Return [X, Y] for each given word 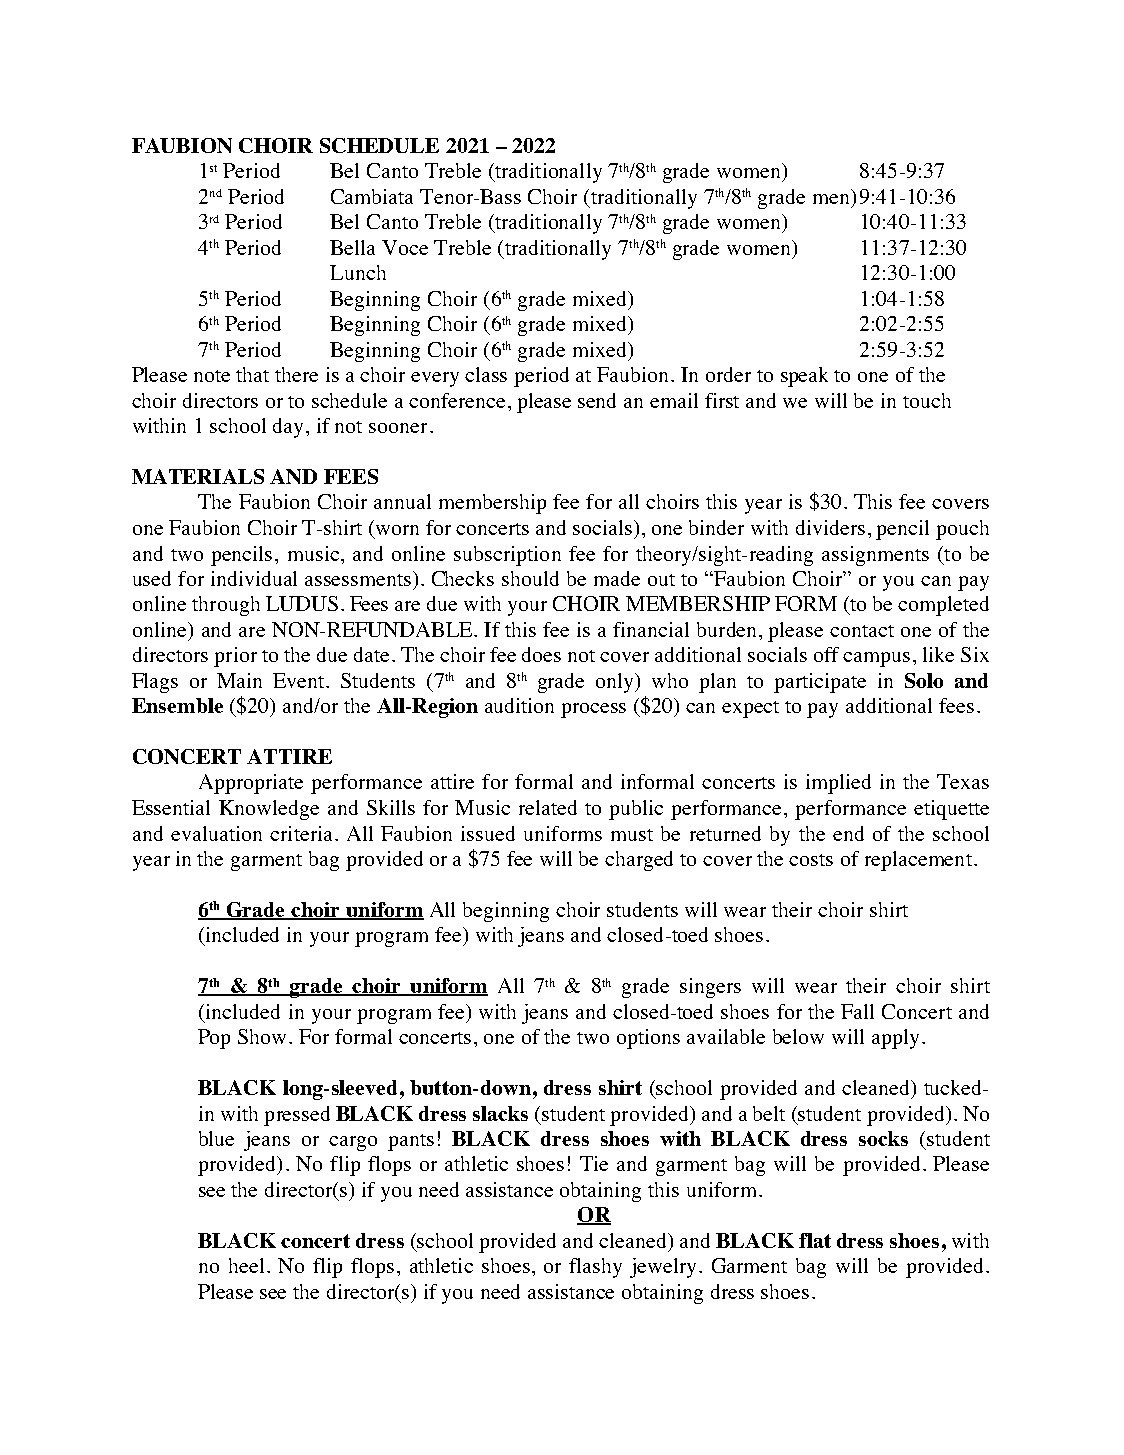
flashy [595, 1268]
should [530, 578]
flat [815, 1240]
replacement [918, 861]
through [226, 606]
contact [862, 631]
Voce [405, 247]
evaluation [216, 833]
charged [639, 861]
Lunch [358, 272]
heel [246, 1265]
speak [804, 377]
